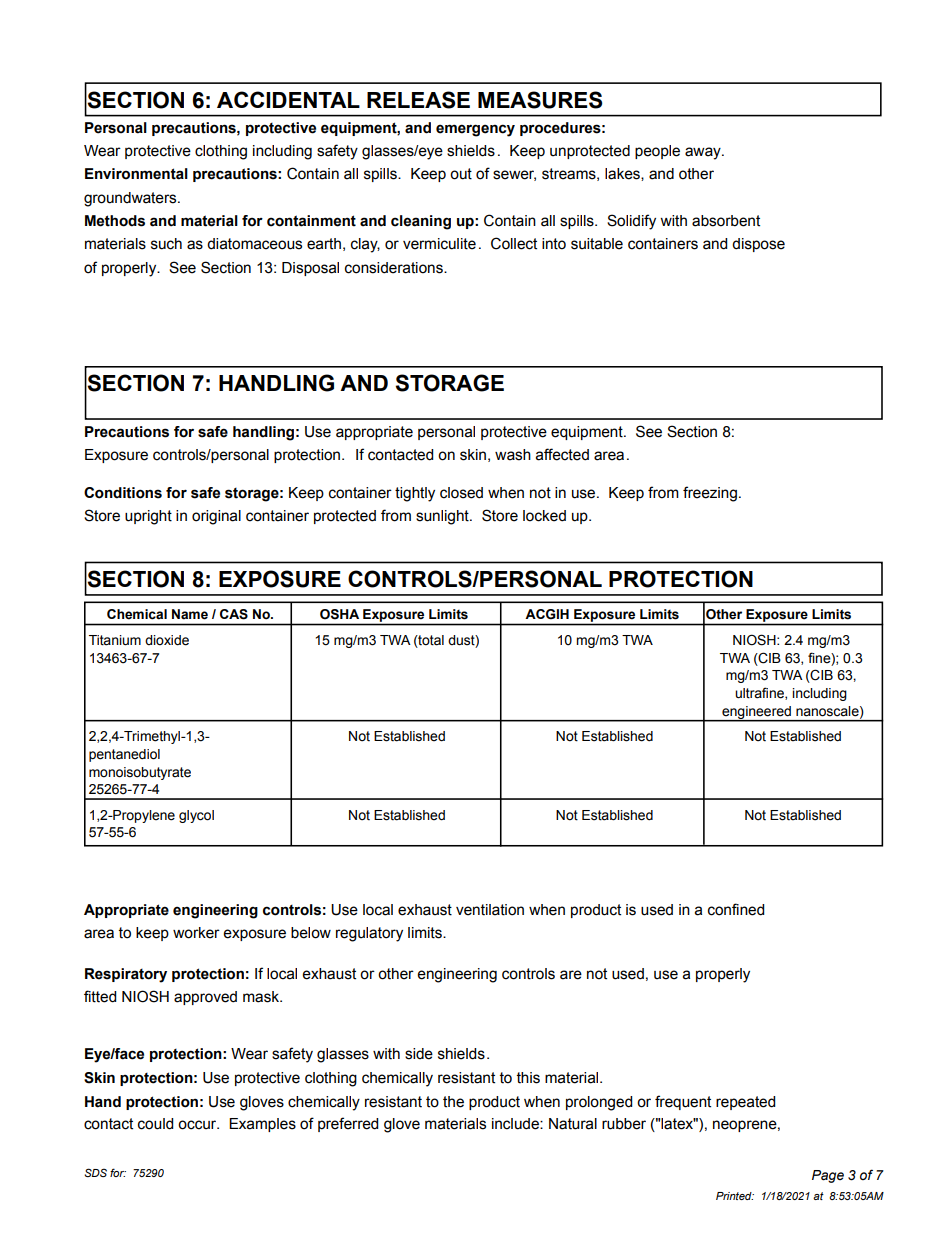  Describe the element at coordinates (196, 816) in the document. I see `glycol` at that location.
